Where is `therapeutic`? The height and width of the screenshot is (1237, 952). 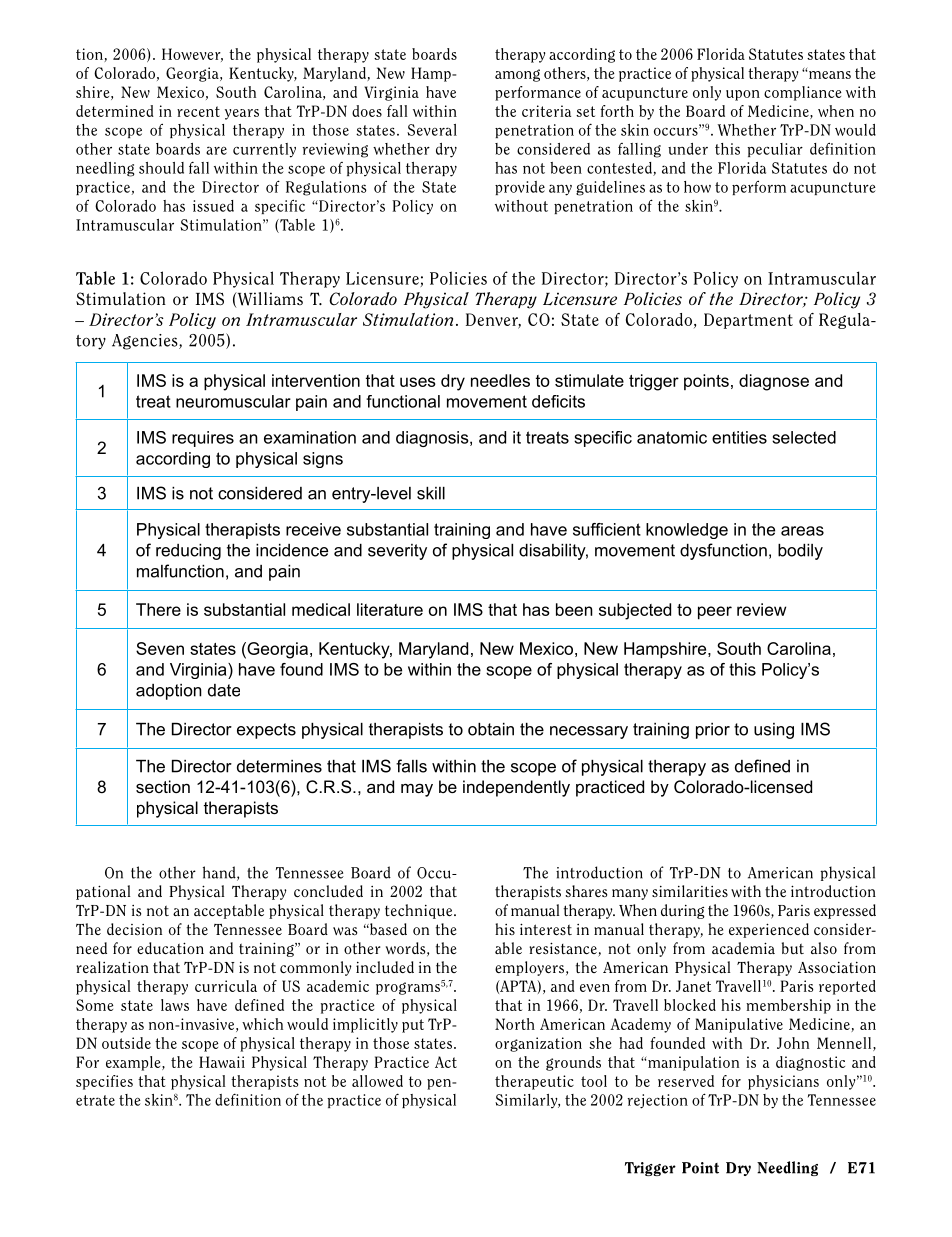
therapeutic is located at coordinates (534, 1082).
